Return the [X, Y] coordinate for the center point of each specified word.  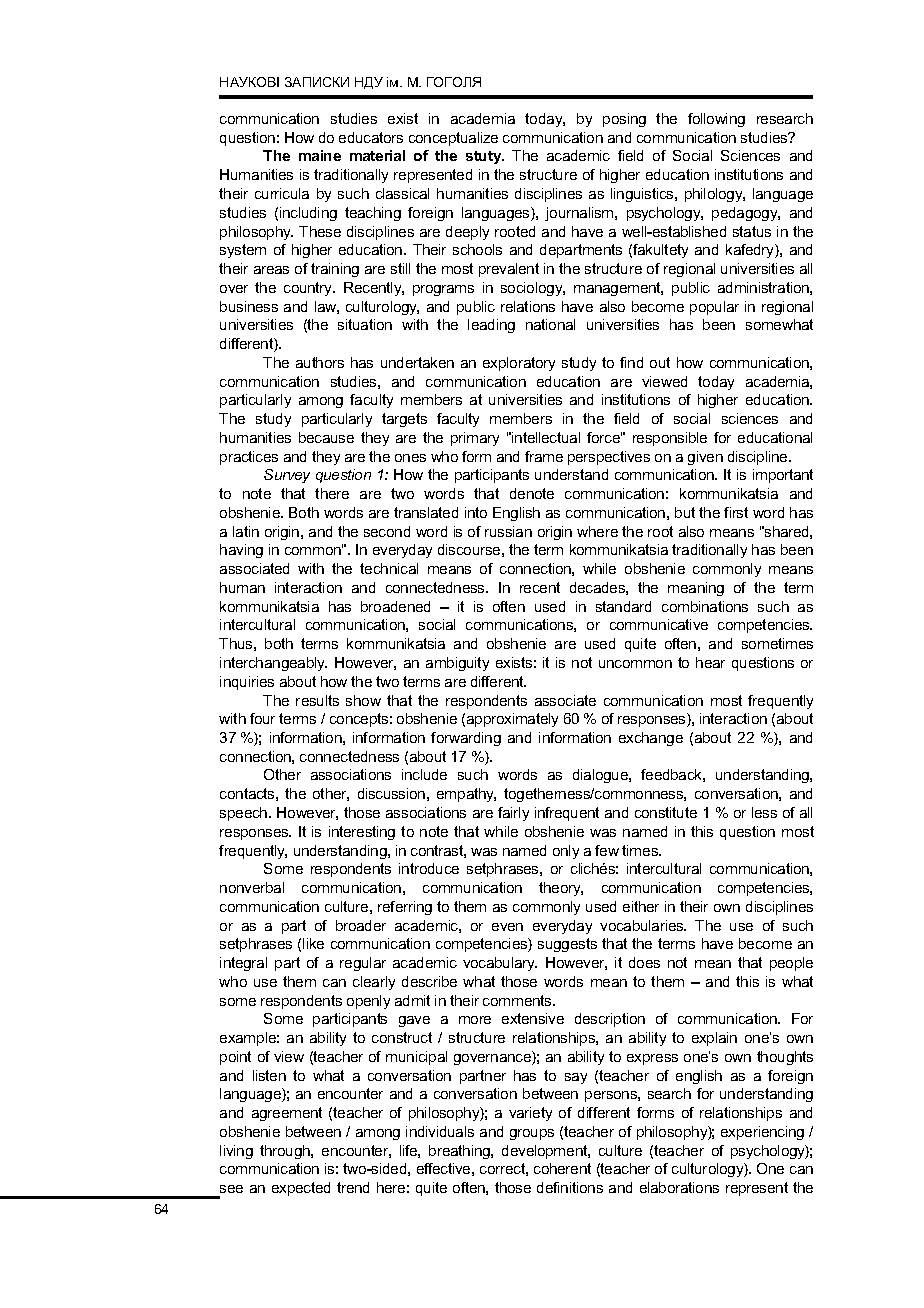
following [716, 120]
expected [301, 1189]
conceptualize [453, 139]
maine [320, 155]
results [317, 700]
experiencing [762, 1133]
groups [532, 1134]
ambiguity [457, 664]
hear [710, 662]
